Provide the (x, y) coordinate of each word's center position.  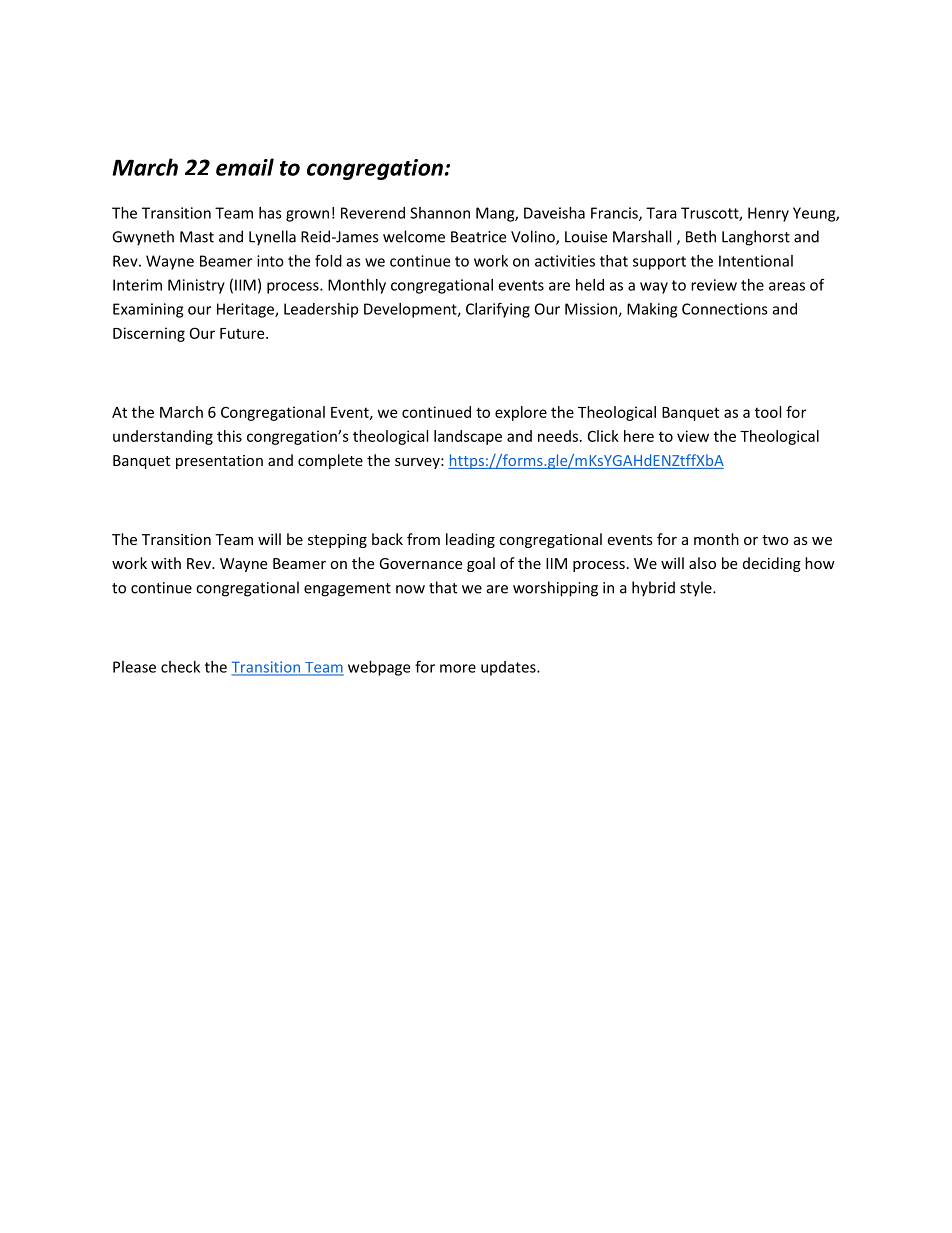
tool (768, 412)
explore (521, 413)
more (458, 668)
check (180, 667)
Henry (768, 214)
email (245, 167)
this (229, 436)
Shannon (440, 213)
